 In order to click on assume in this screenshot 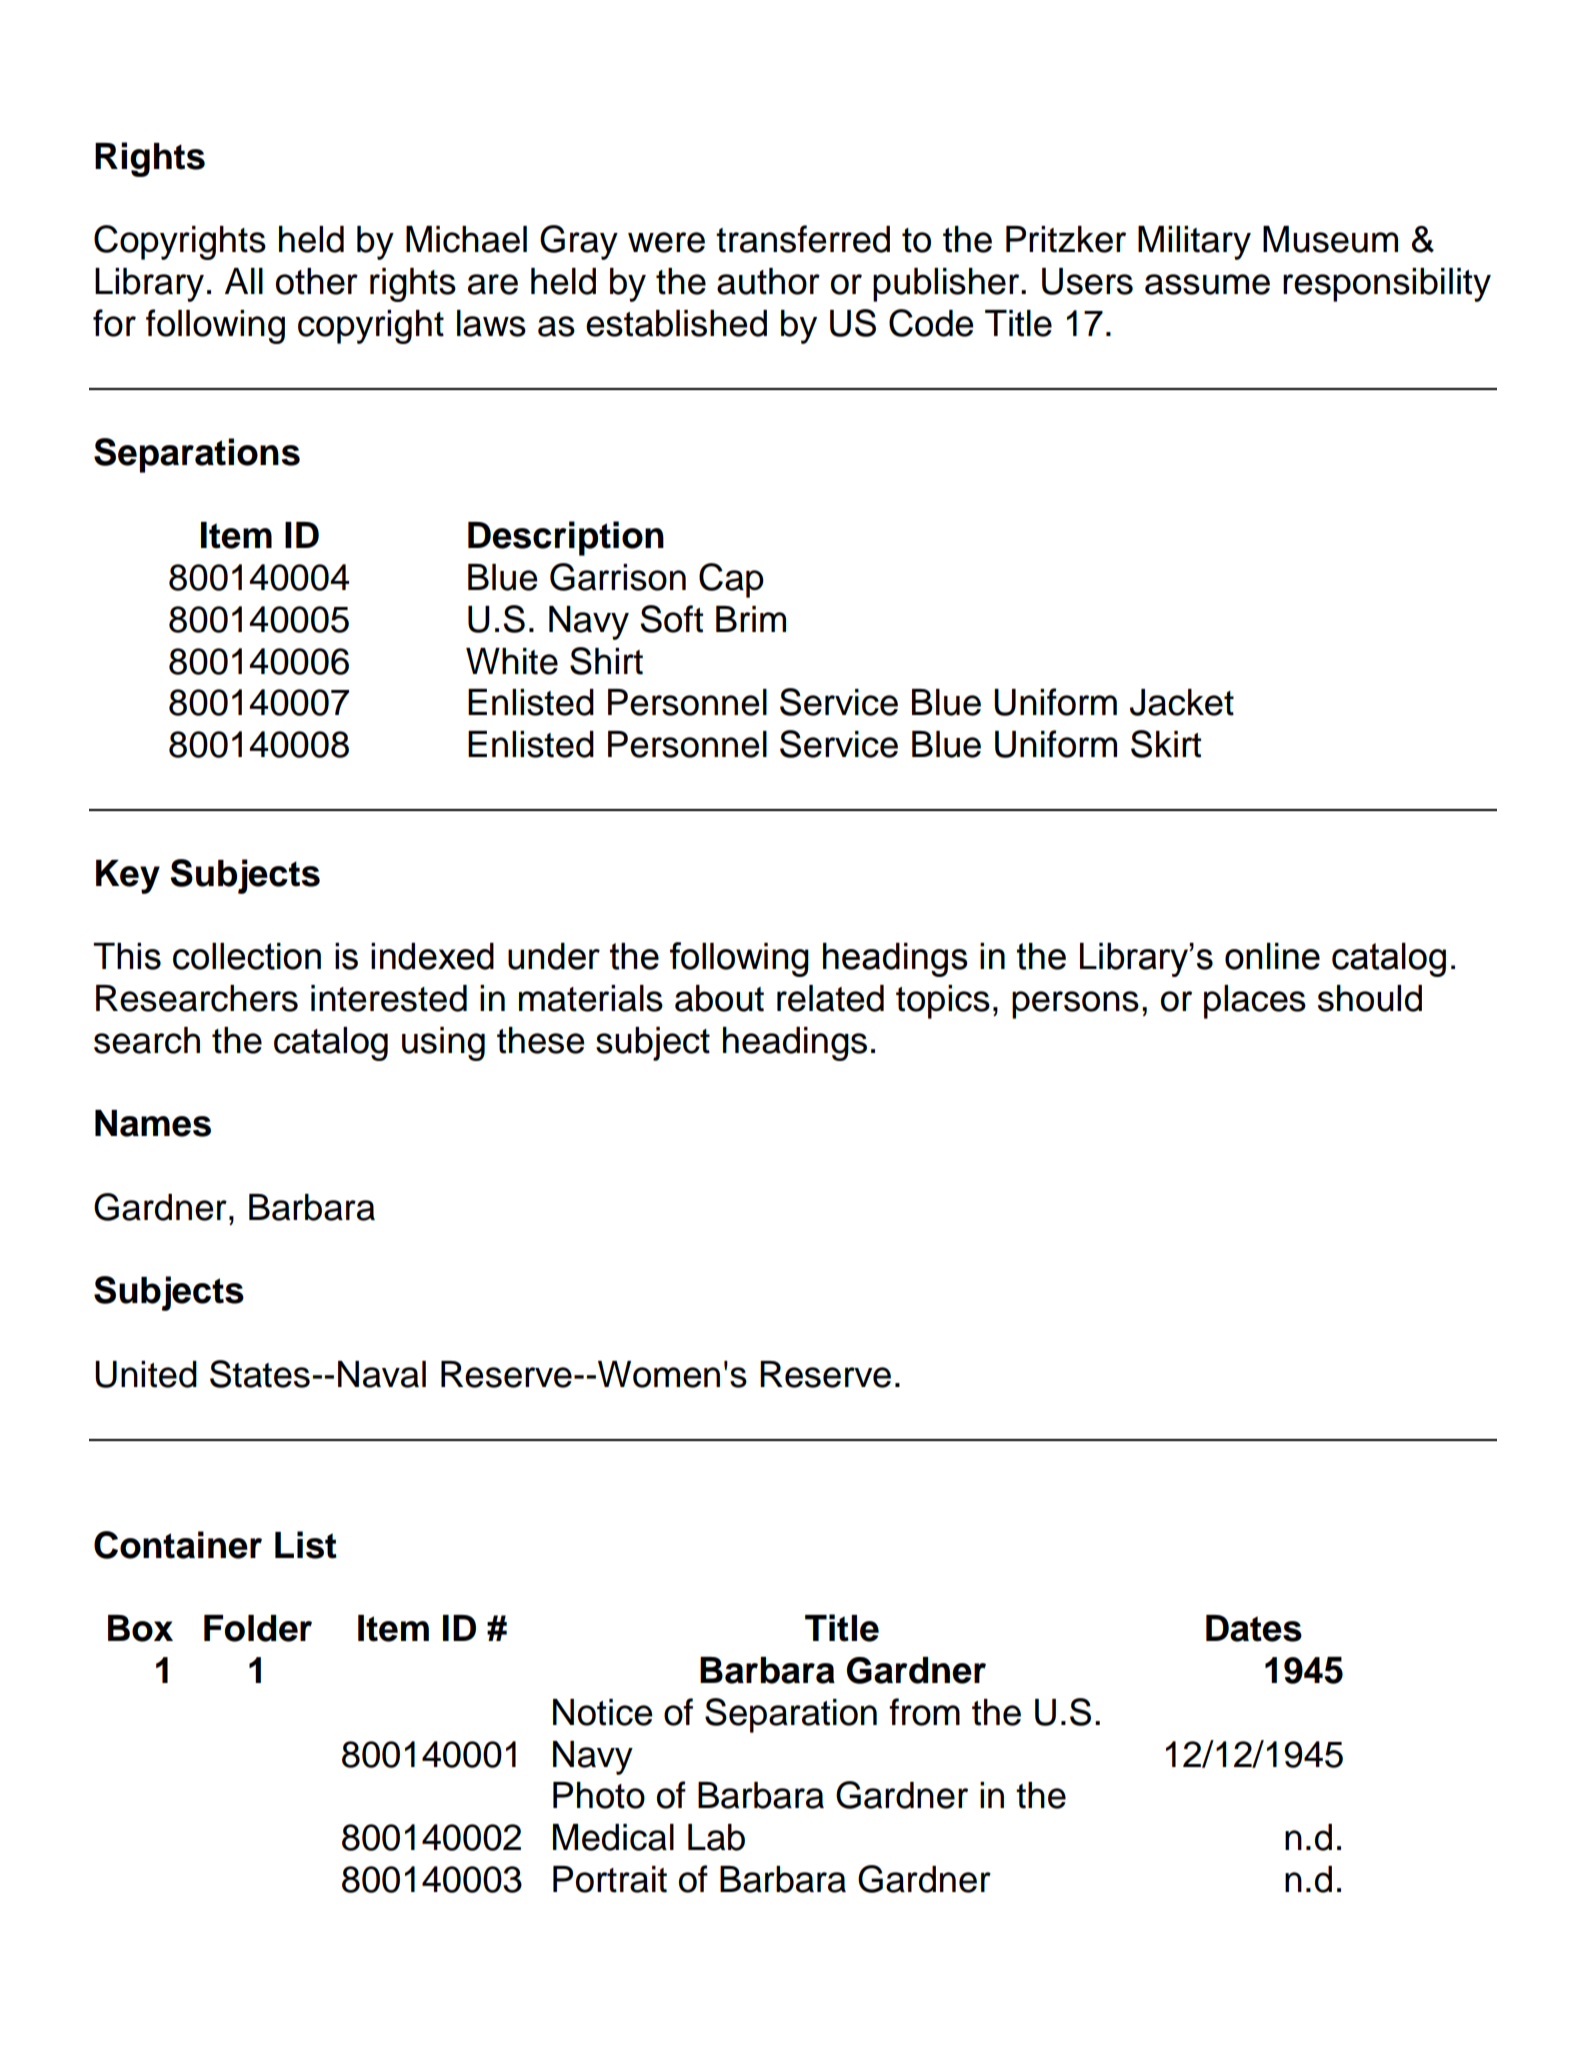, I will do `click(1207, 284)`.
